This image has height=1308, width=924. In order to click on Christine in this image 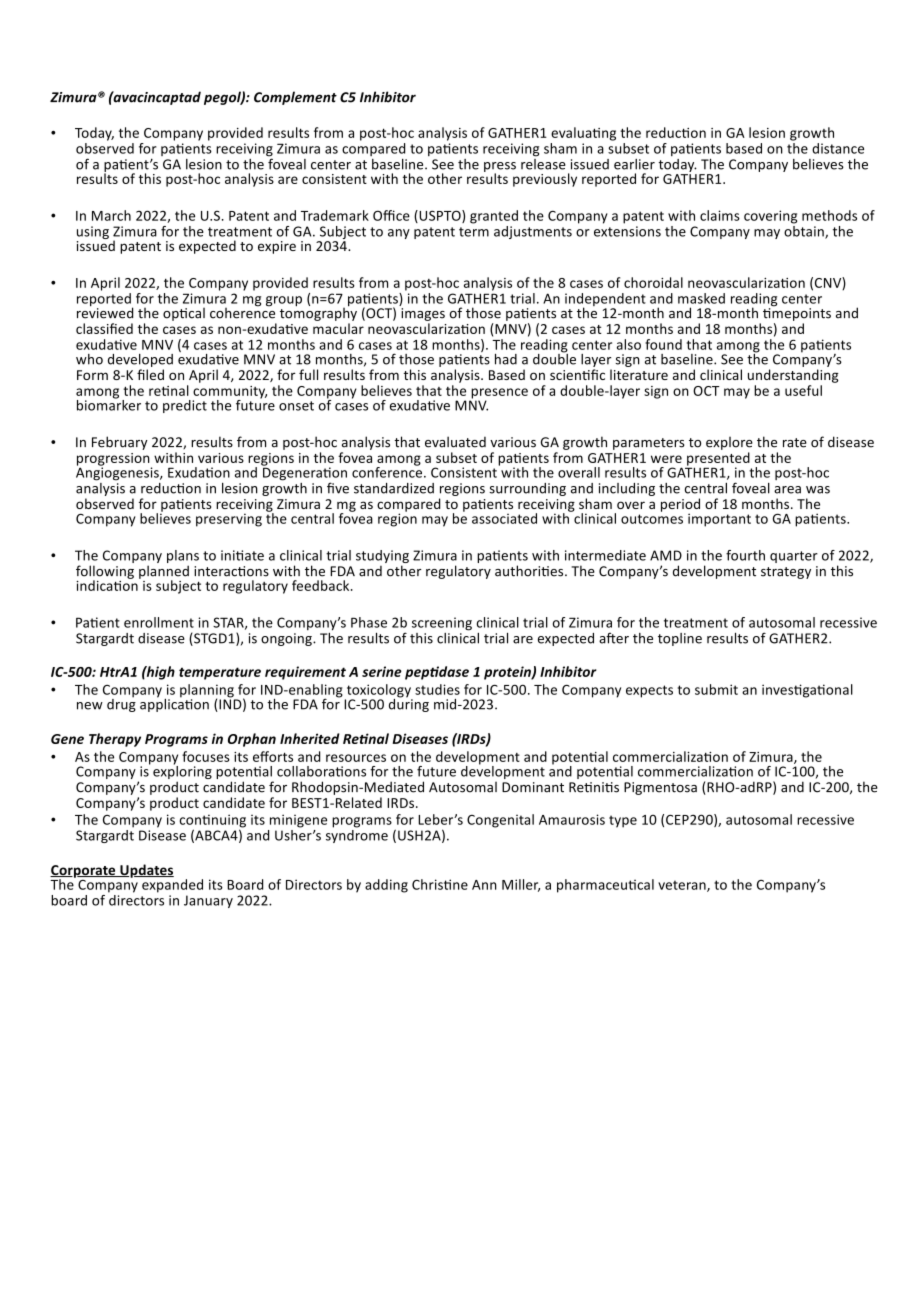, I will do `click(440, 884)`.
